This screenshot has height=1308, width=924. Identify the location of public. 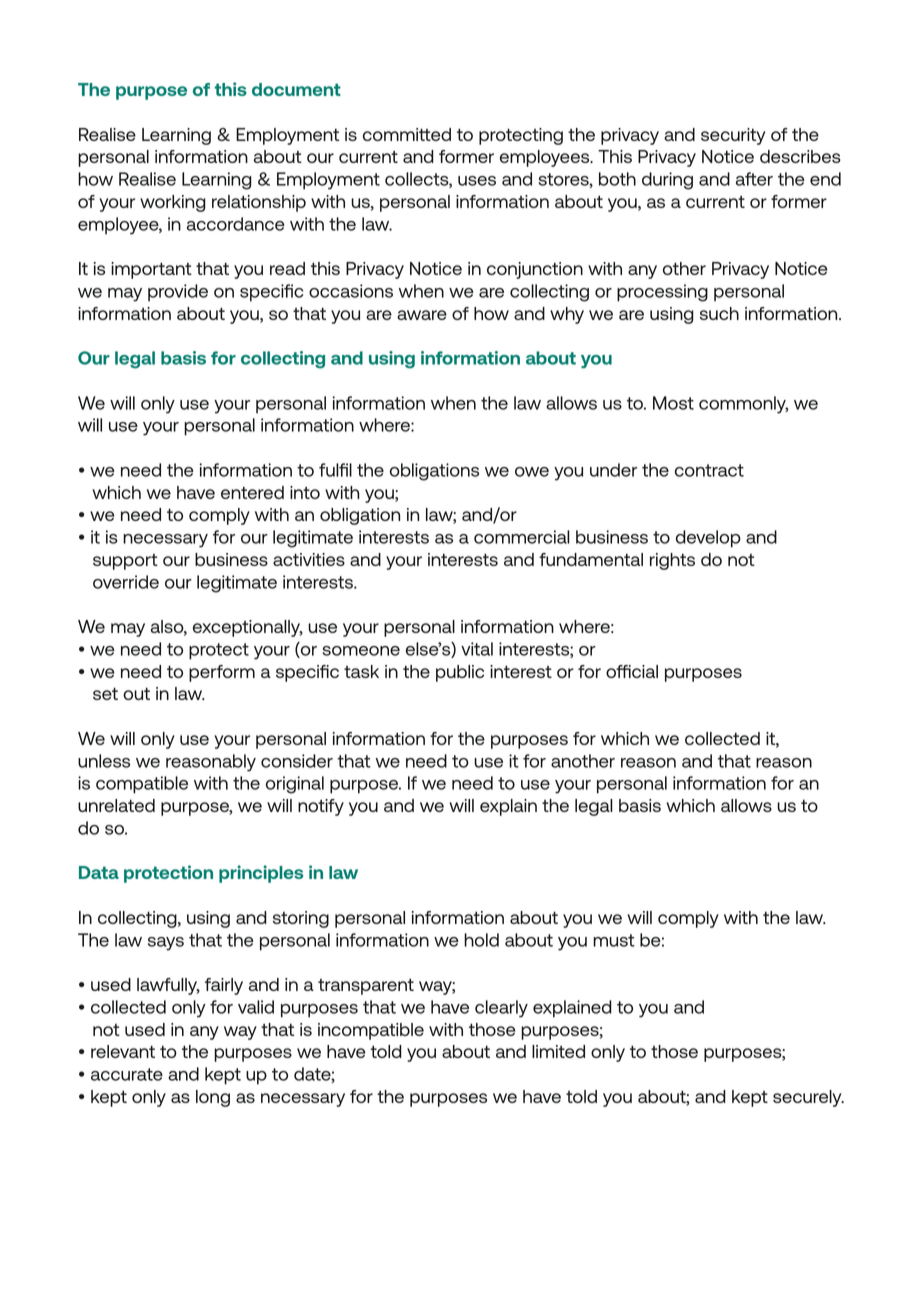
(460, 673).
